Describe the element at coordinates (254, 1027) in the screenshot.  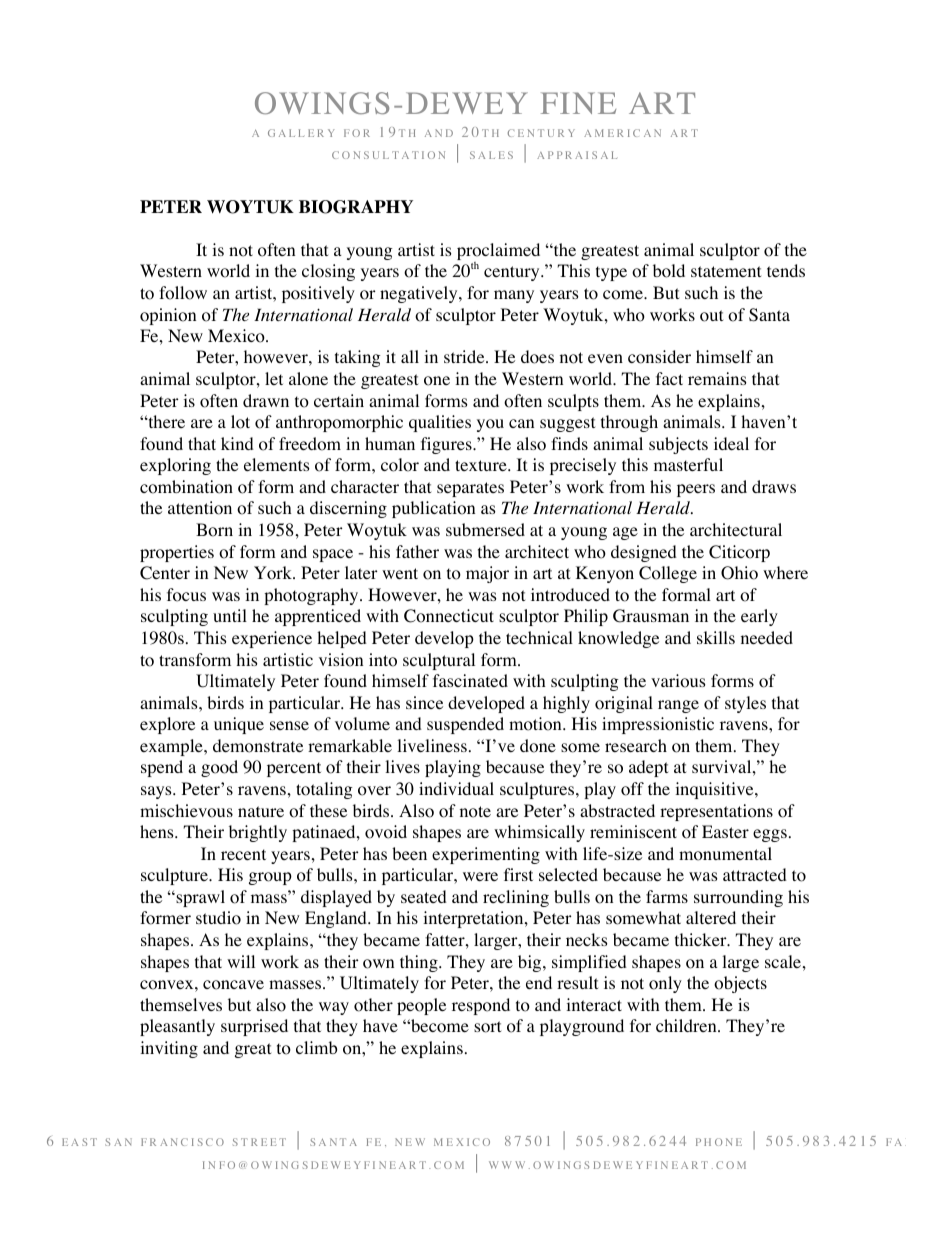
I see `surprised` at that location.
